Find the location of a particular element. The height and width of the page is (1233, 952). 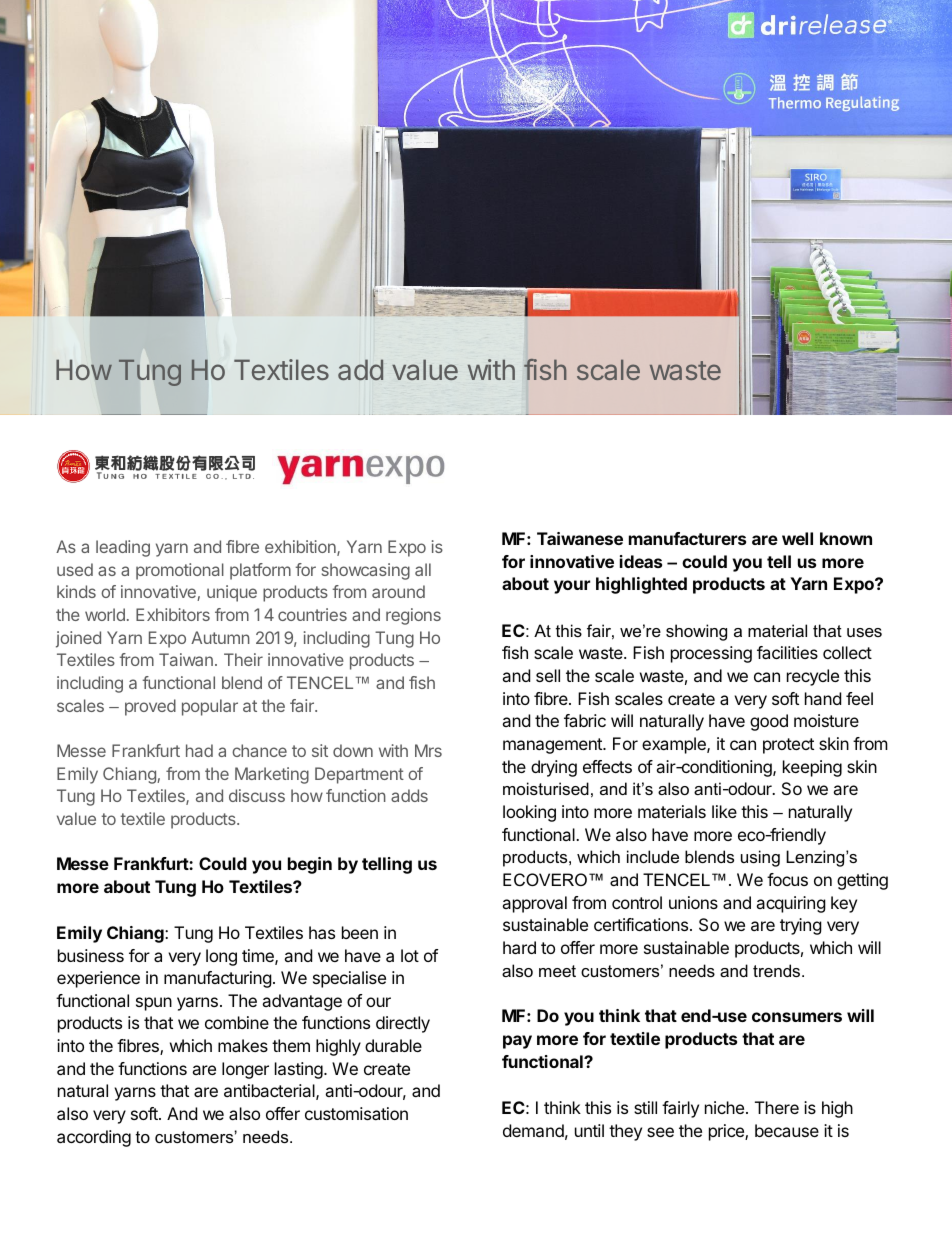

looking is located at coordinates (529, 813).
